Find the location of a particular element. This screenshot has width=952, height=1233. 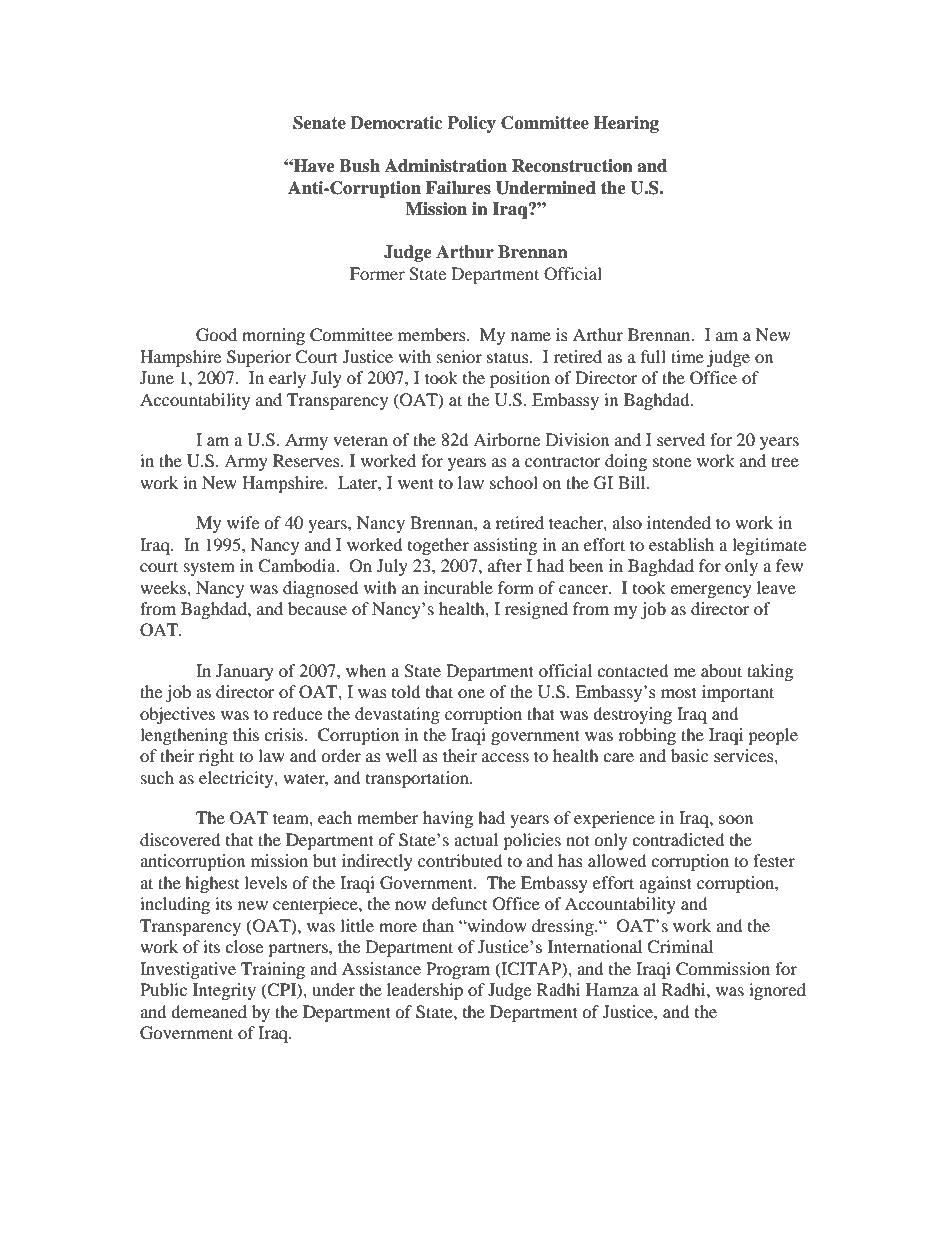

Criminal is located at coordinates (680, 947).
